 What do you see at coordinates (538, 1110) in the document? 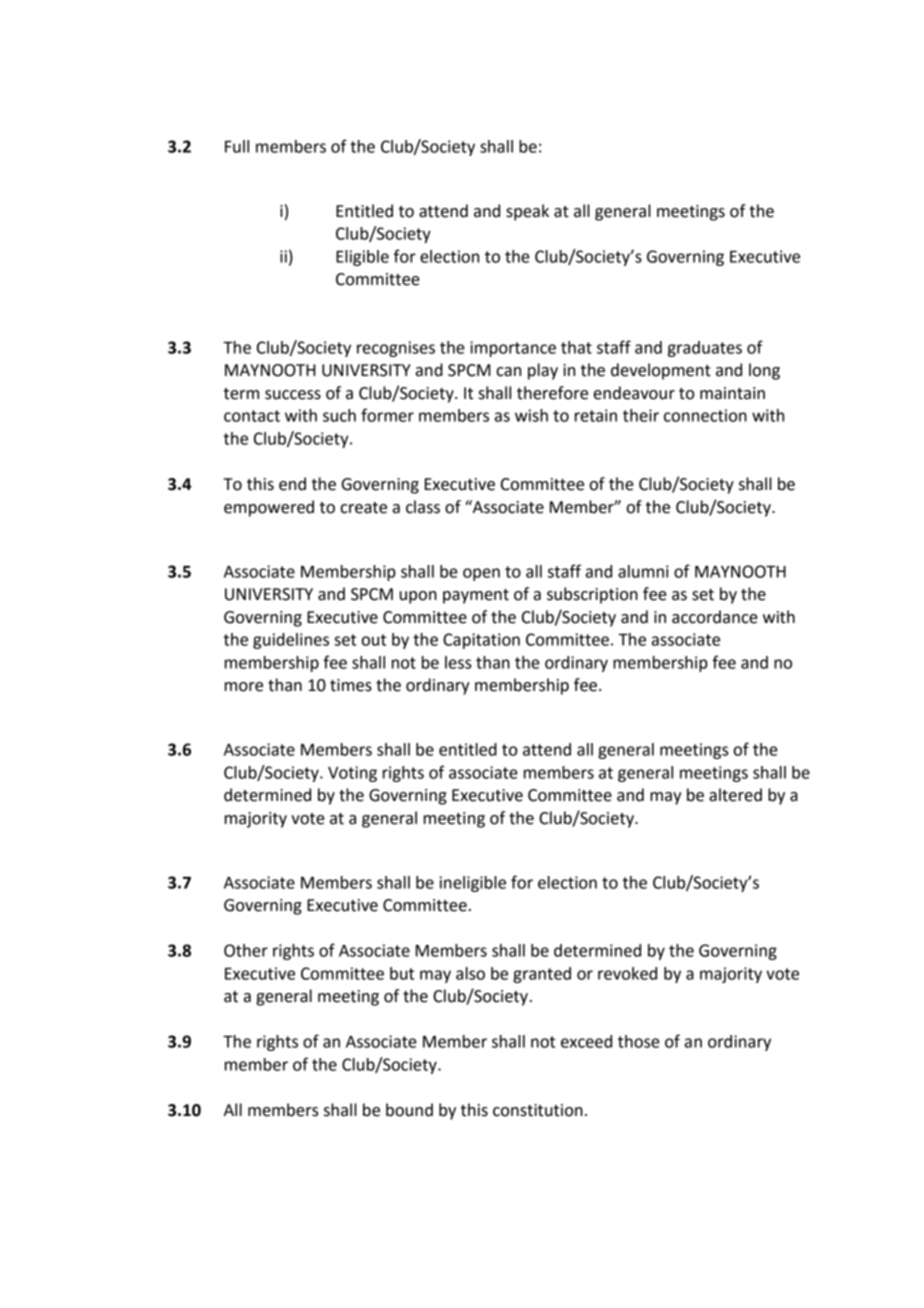
I see `constitution` at bounding box center [538, 1110].
